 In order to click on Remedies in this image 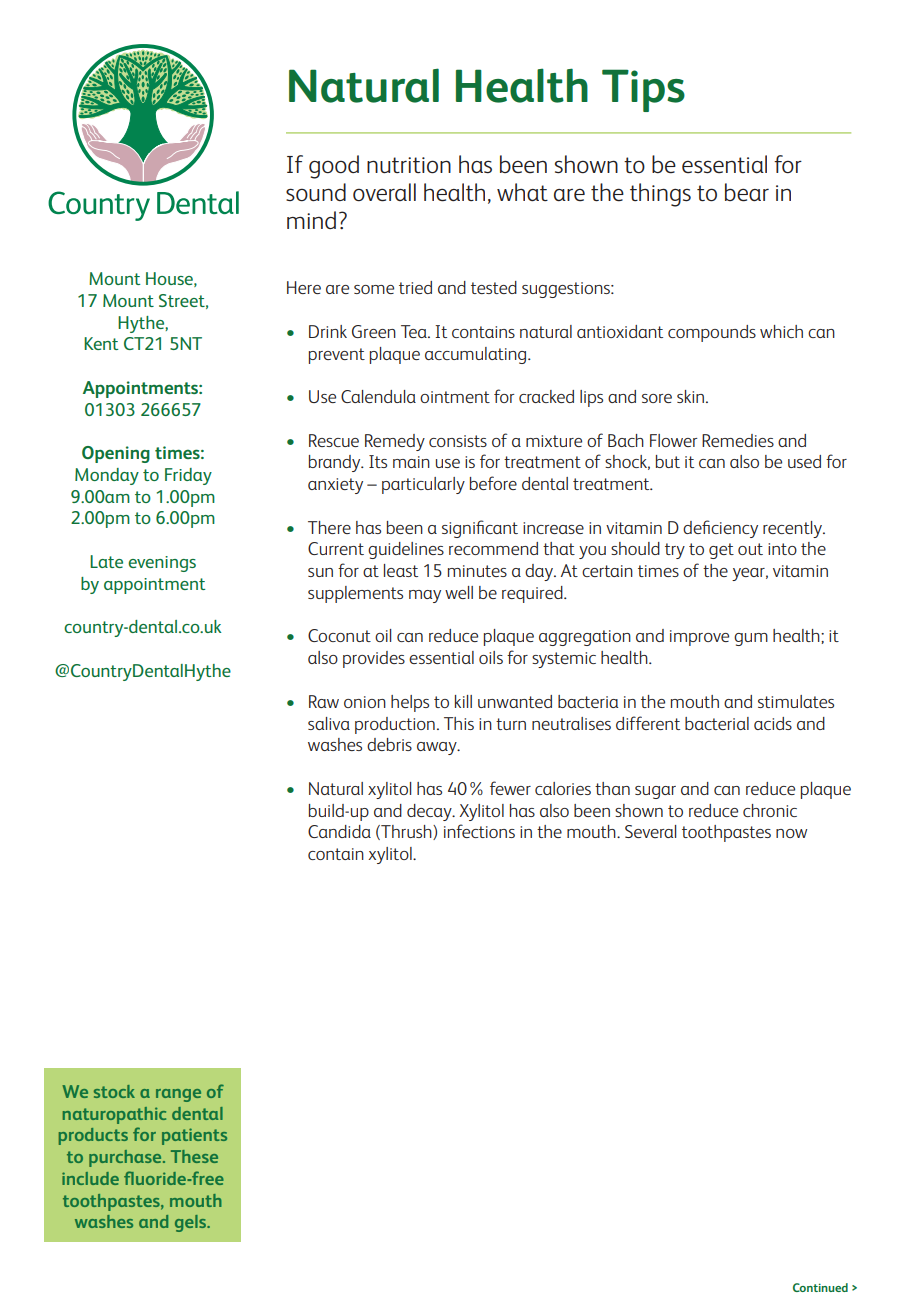, I will do `click(738, 440)`.
